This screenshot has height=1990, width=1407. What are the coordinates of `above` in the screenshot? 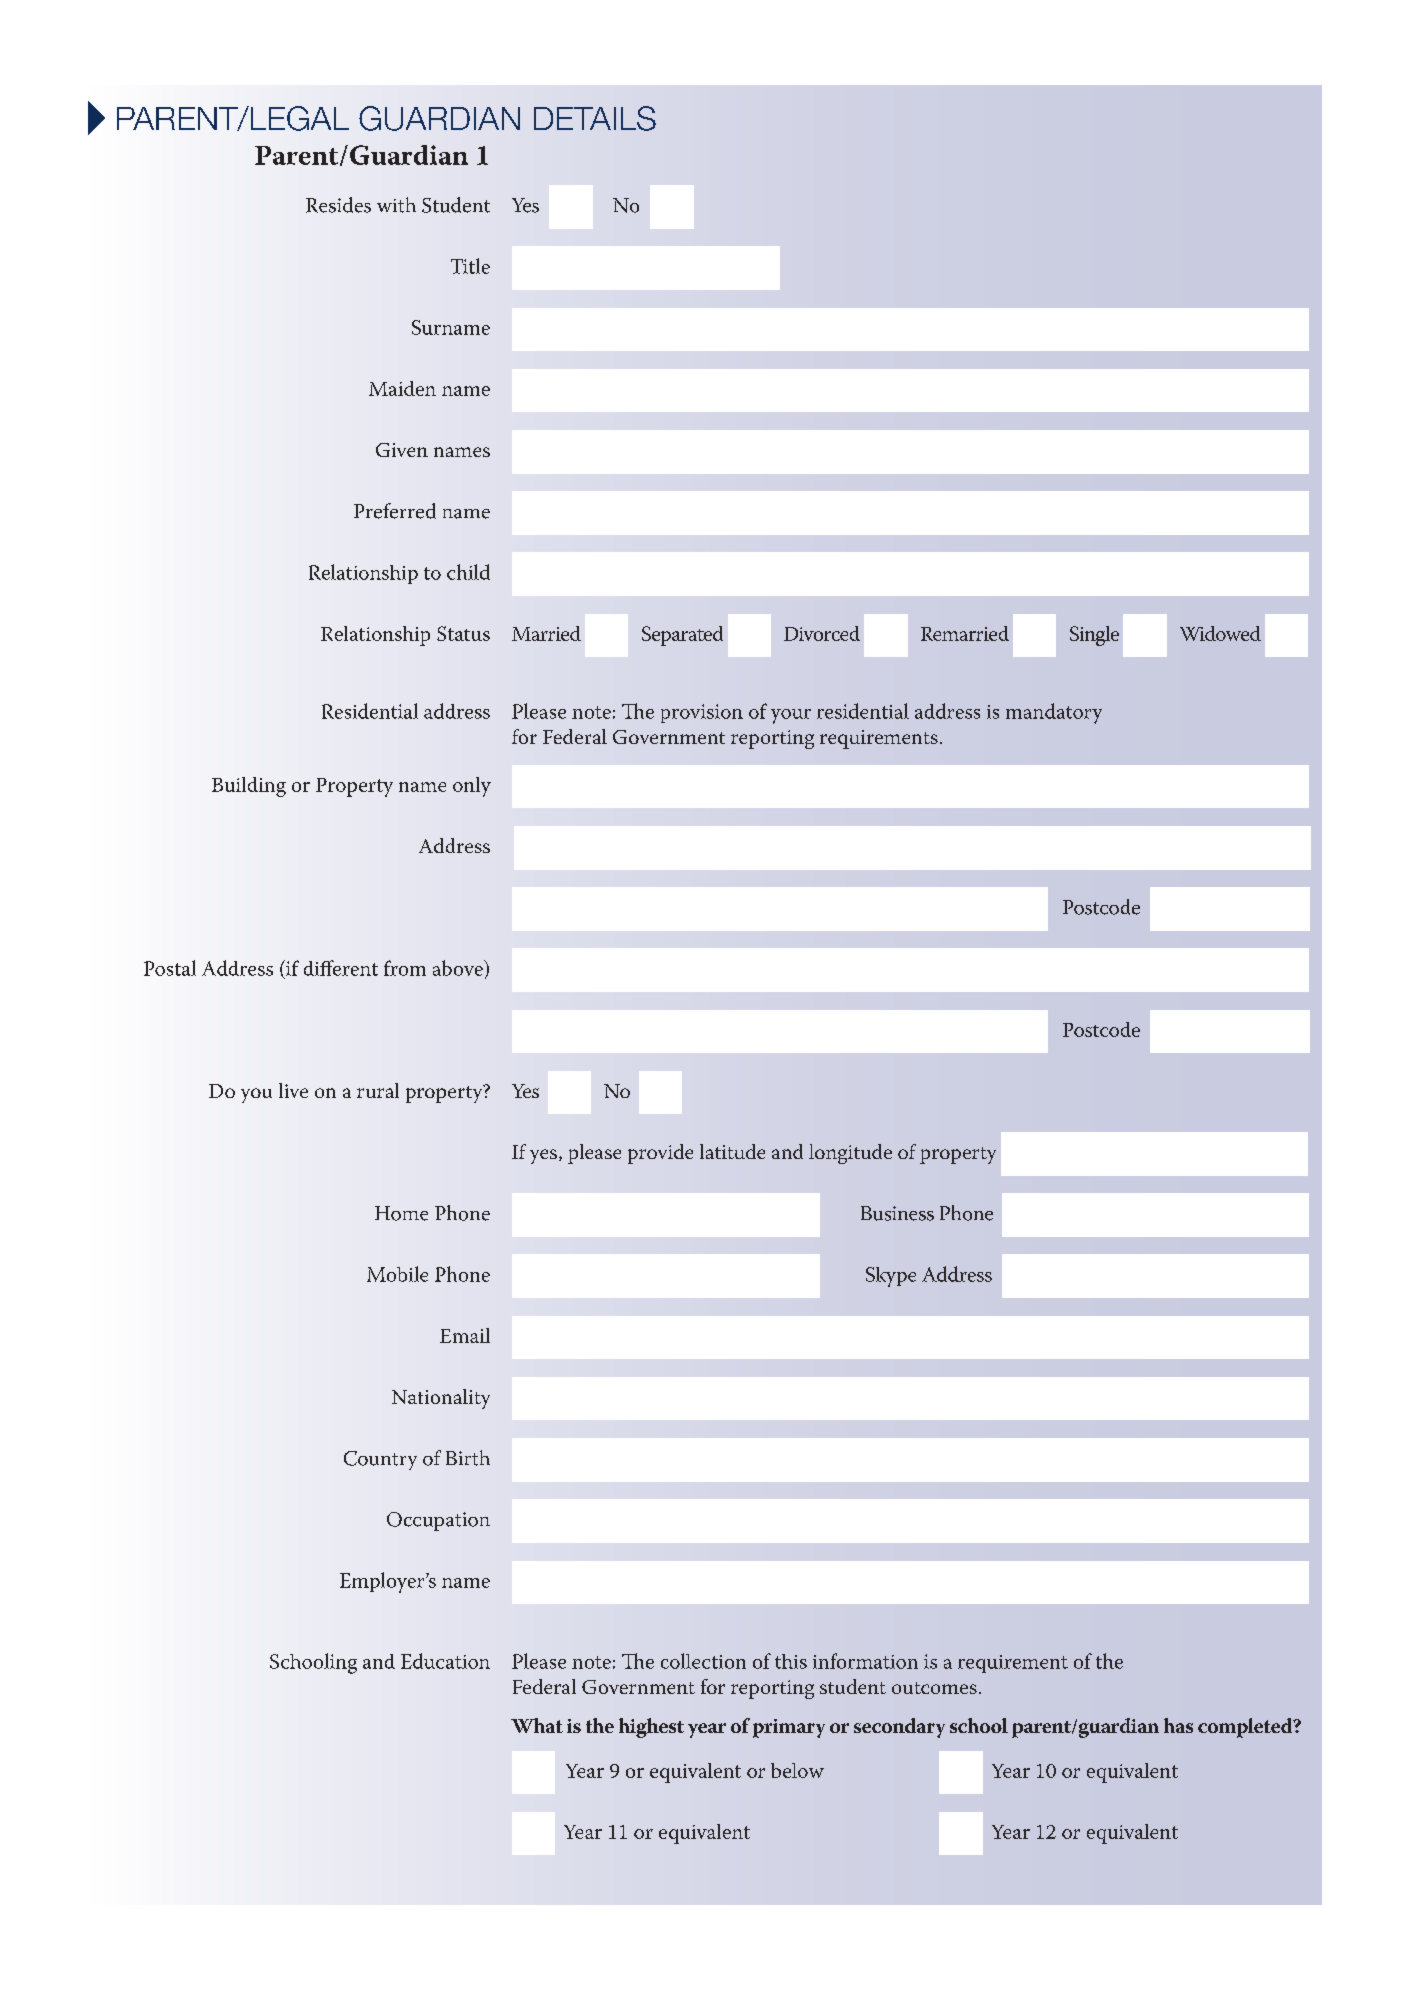 It's located at (459, 968).
